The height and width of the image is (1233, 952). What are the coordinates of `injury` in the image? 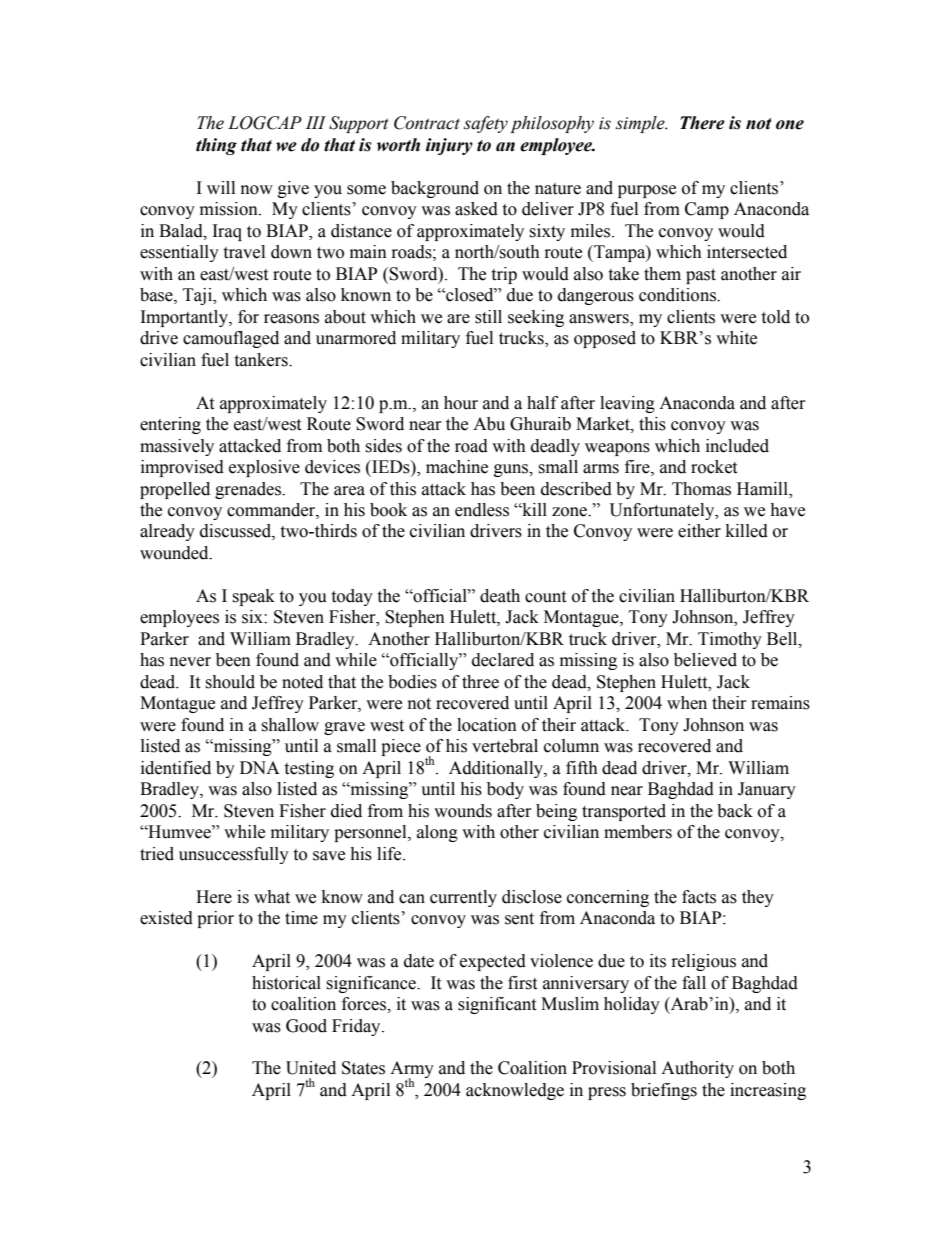 It's located at (449, 146).
